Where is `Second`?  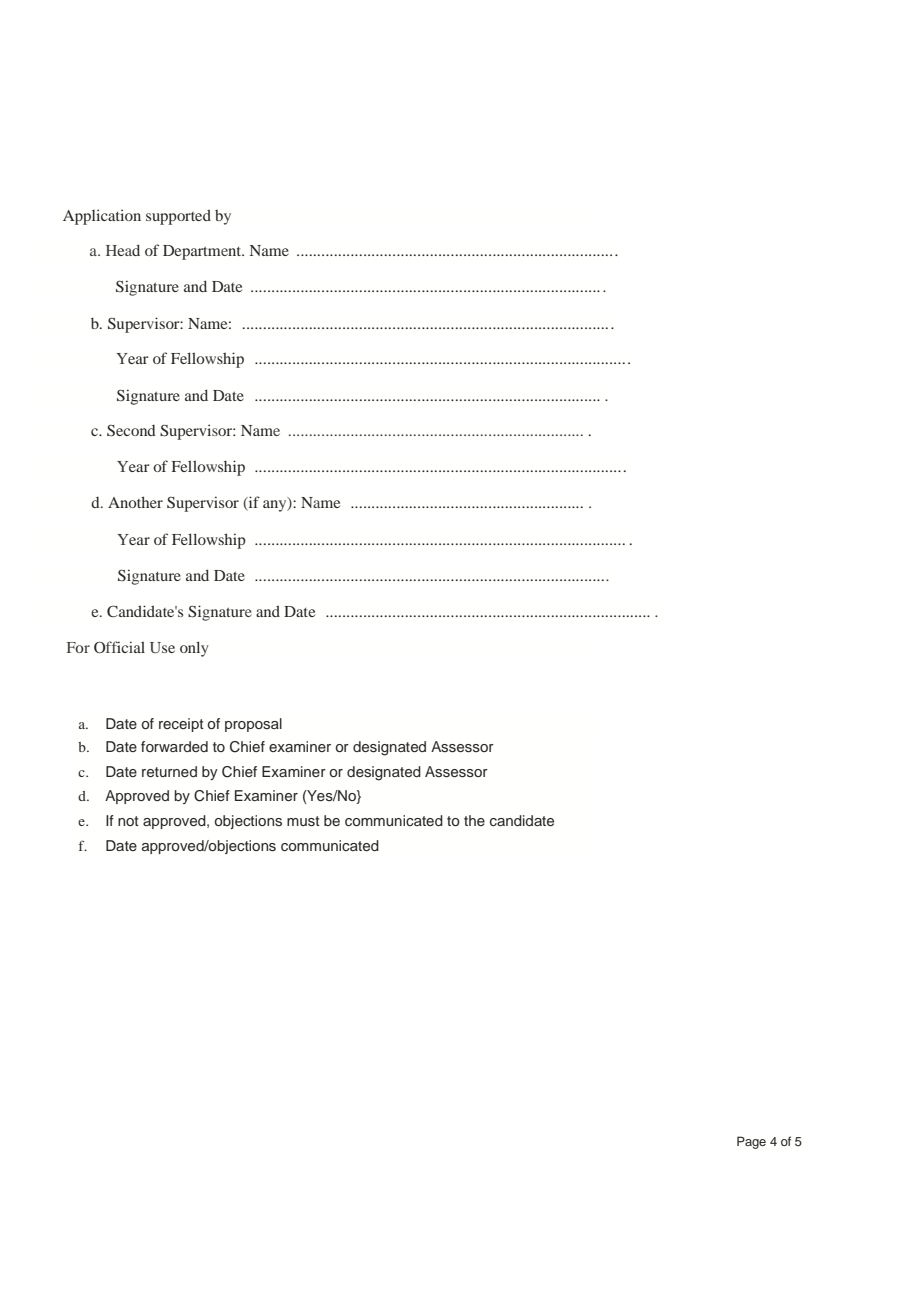
Second is located at coordinates (131, 430).
